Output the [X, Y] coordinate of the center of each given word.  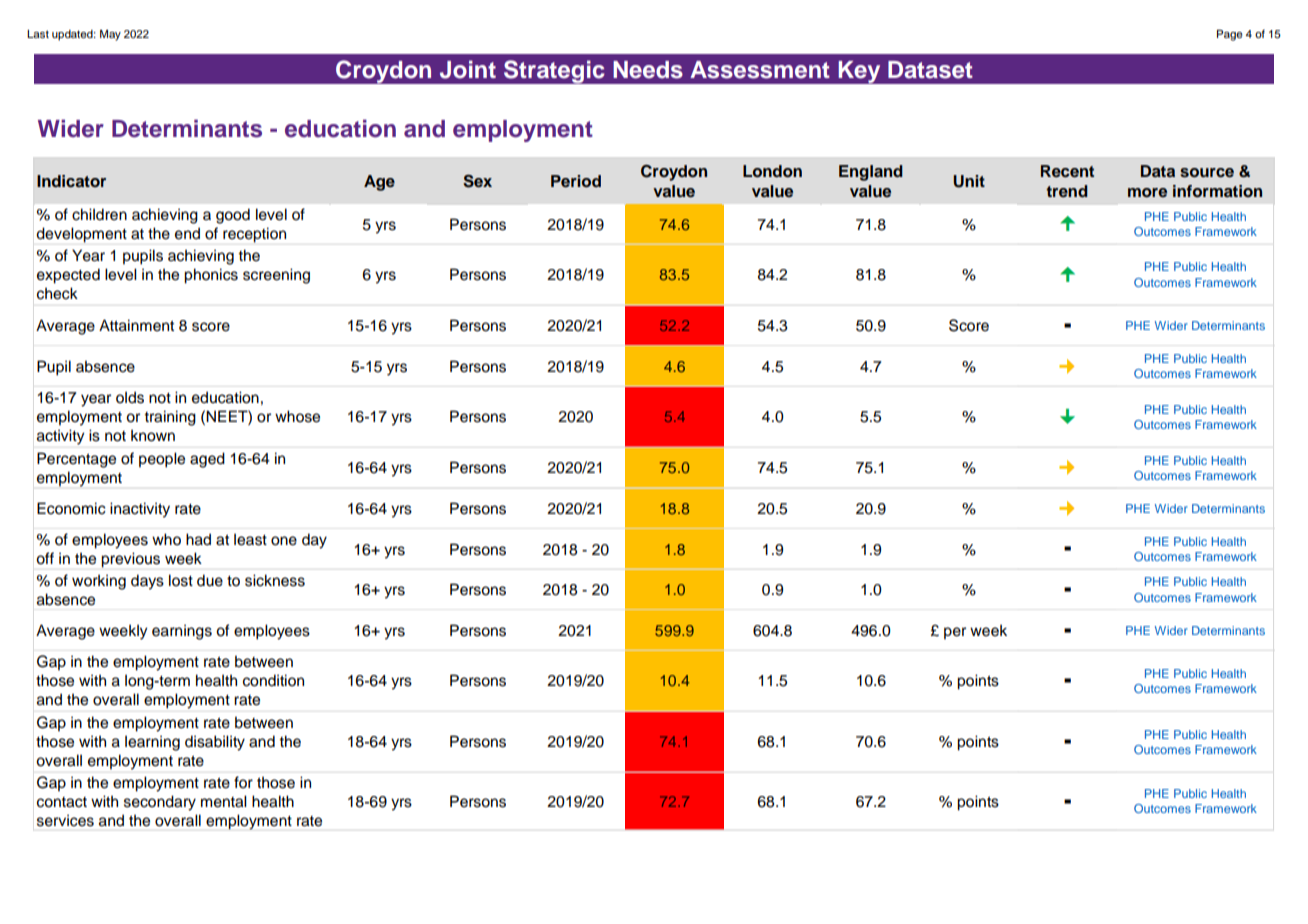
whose [297, 416]
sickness [275, 580]
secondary [160, 803]
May [110, 35]
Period [576, 181]
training [170, 418]
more [1147, 193]
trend [1067, 191]
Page [1230, 35]
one [284, 541]
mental [224, 801]
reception [254, 235]
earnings [182, 632]
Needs [648, 70]
